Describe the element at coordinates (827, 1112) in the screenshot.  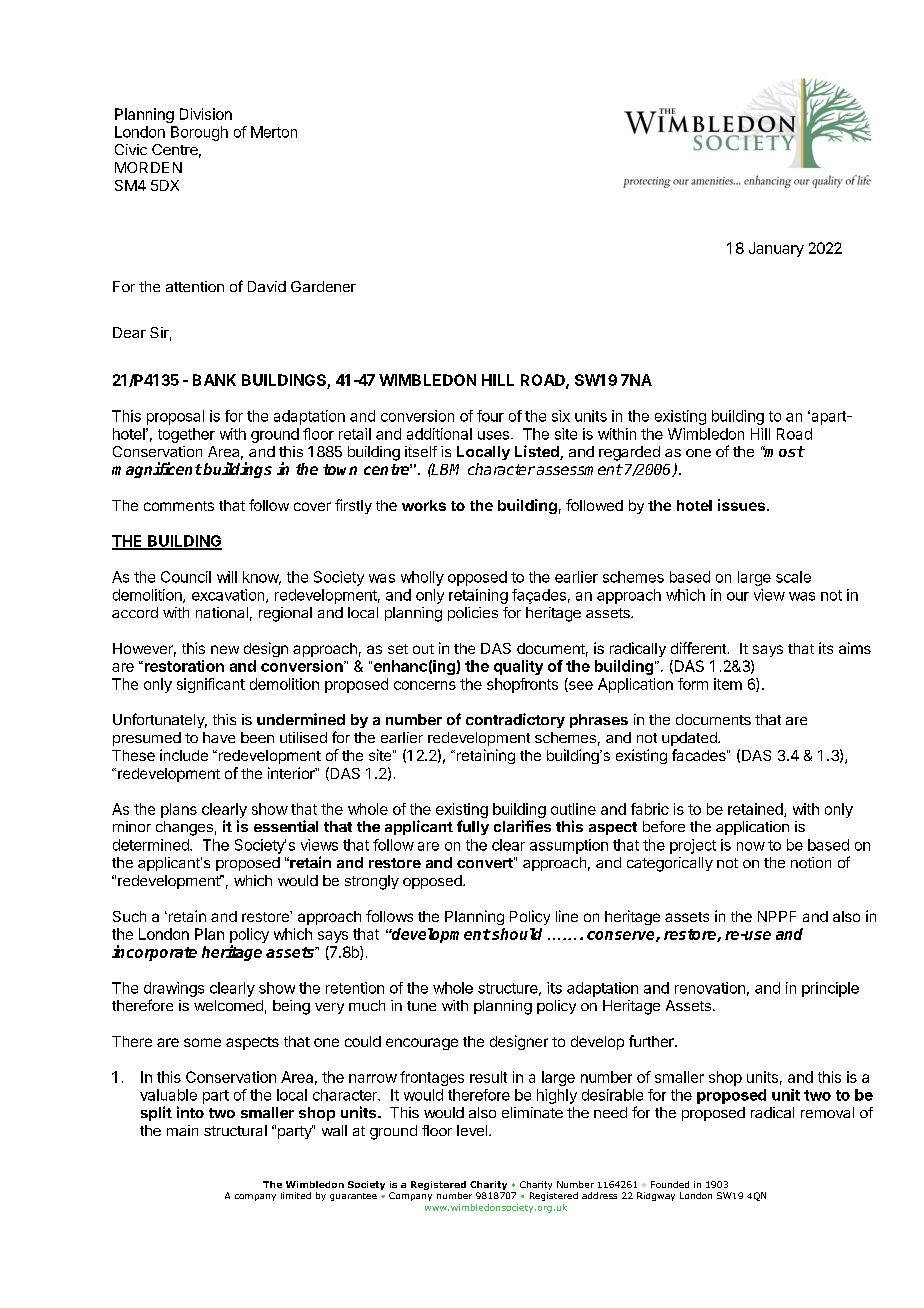
I see `removal` at that location.
